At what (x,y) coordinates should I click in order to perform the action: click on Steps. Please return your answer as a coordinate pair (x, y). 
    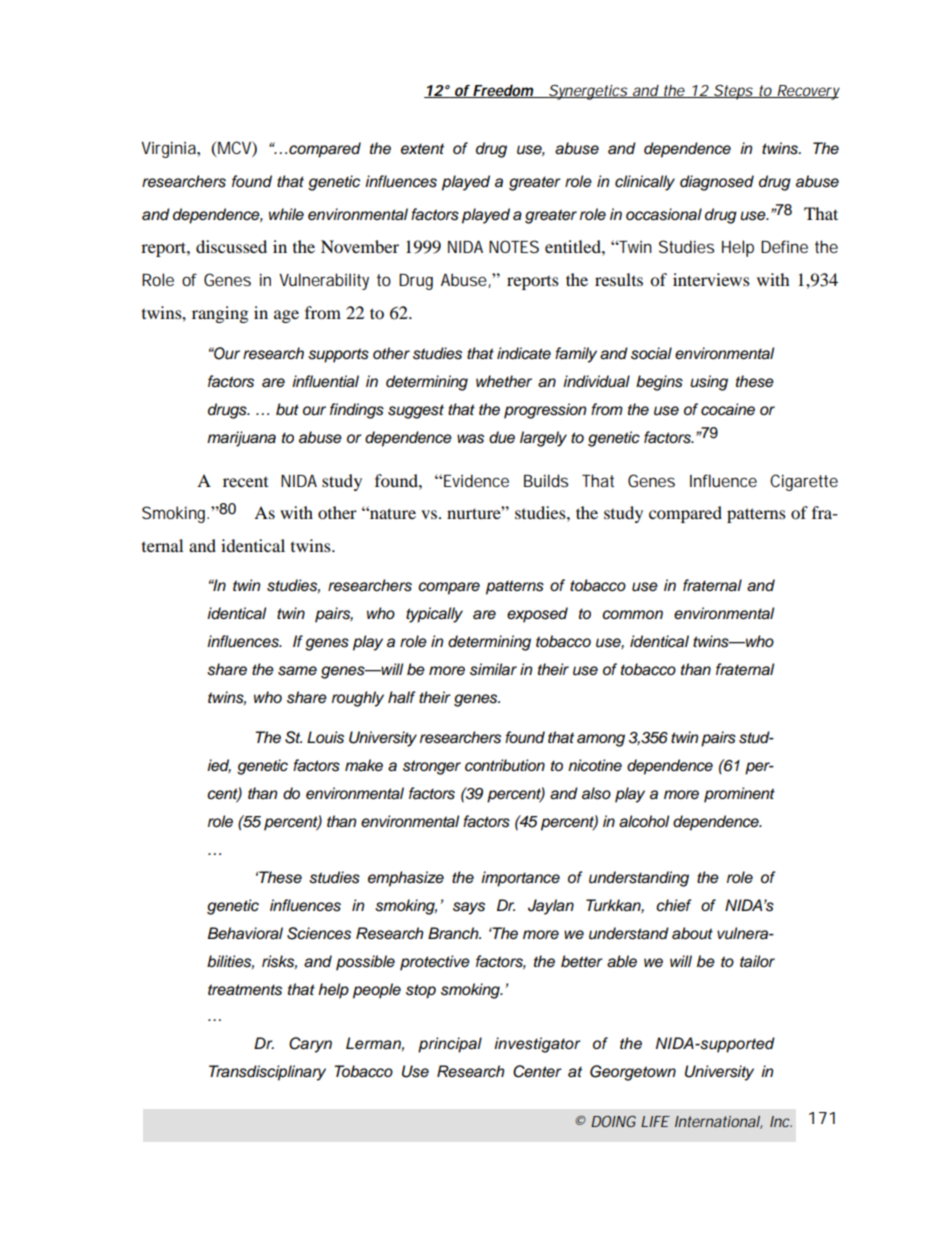
    Looking at the image, I should click on (732, 92).
